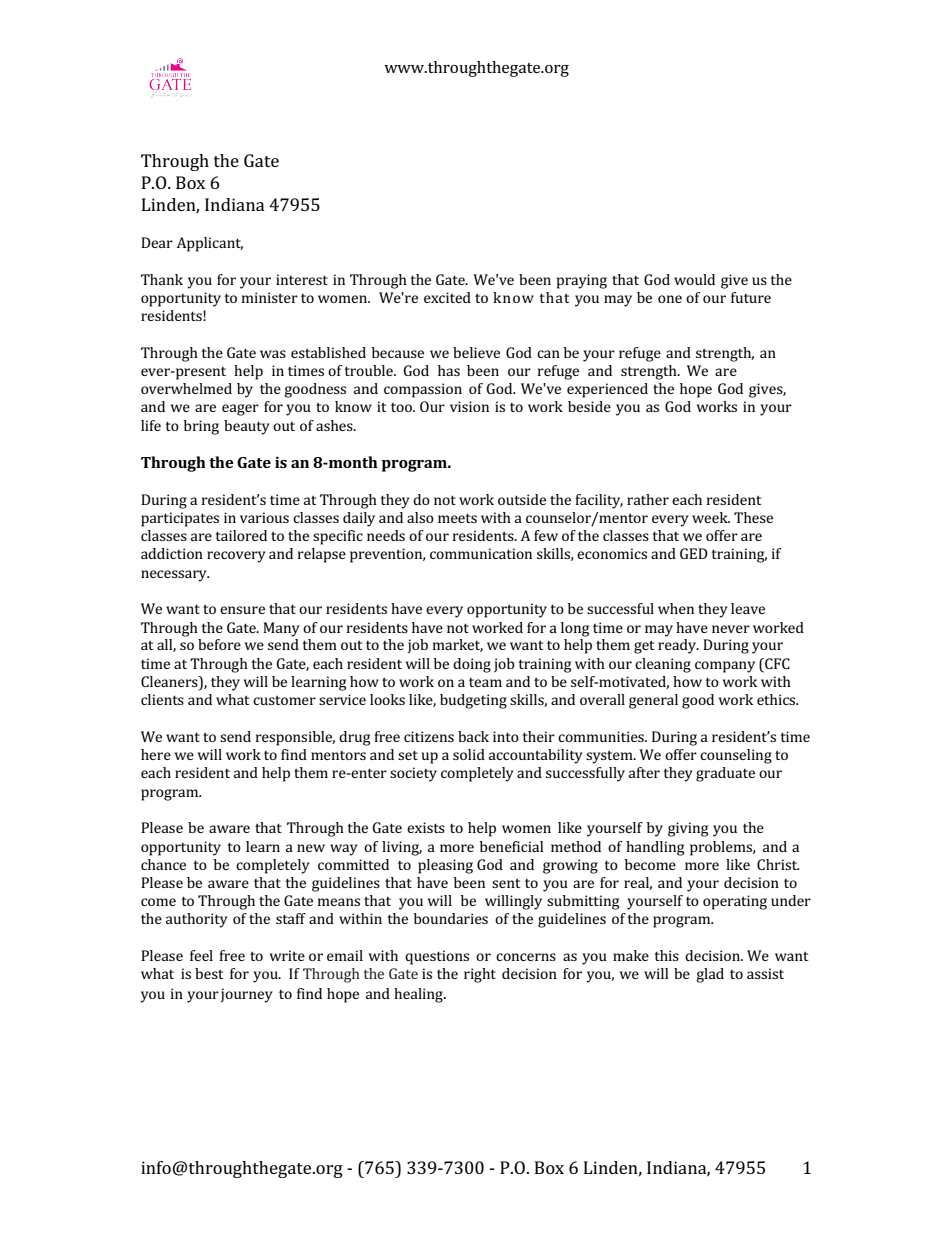 Image resolution: width=952 pixels, height=1233 pixels. What do you see at coordinates (247, 427) in the screenshot?
I see `beauty` at bounding box center [247, 427].
